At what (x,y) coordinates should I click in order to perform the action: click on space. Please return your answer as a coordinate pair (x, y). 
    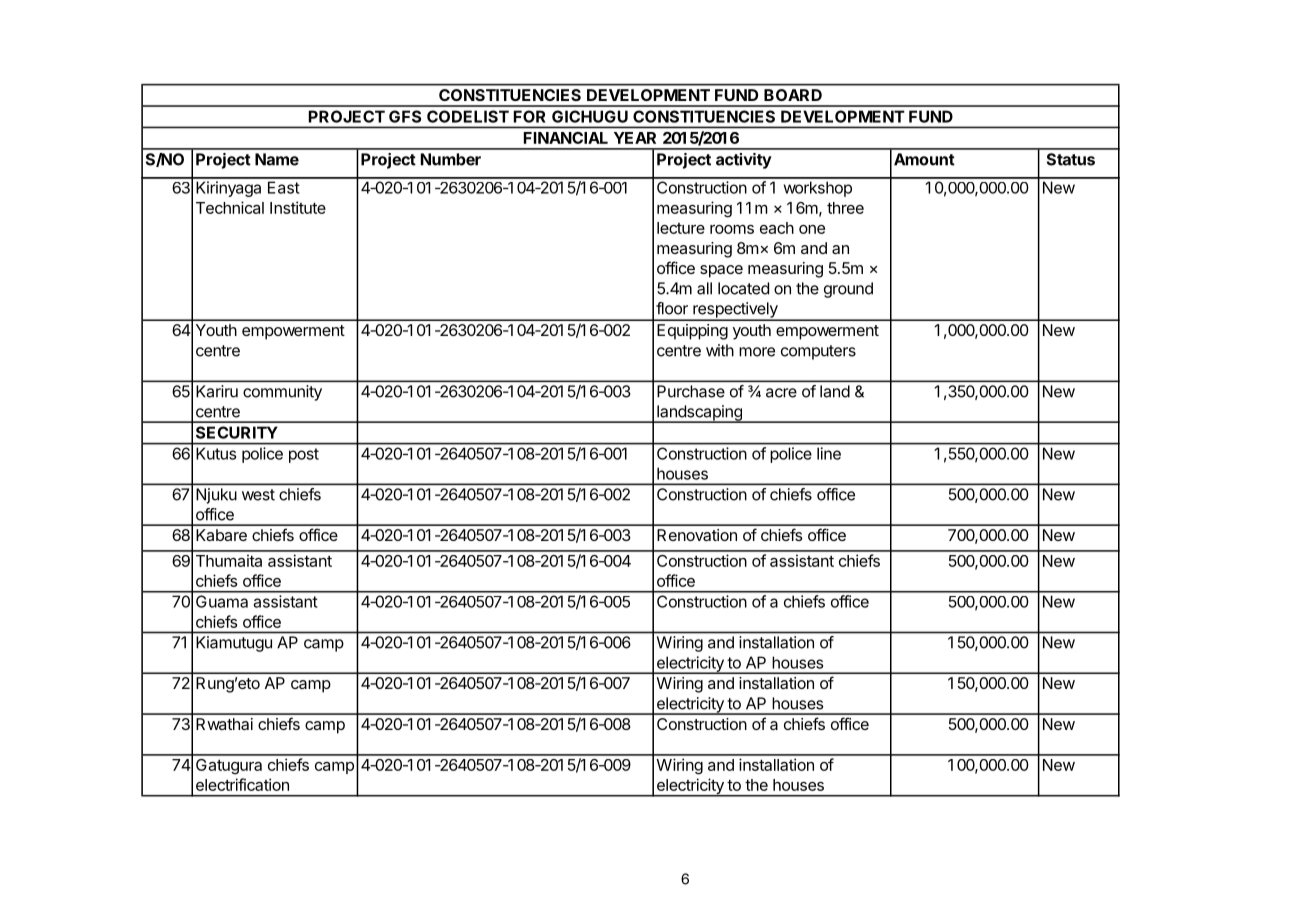
    Looking at the image, I should click on (721, 271).
